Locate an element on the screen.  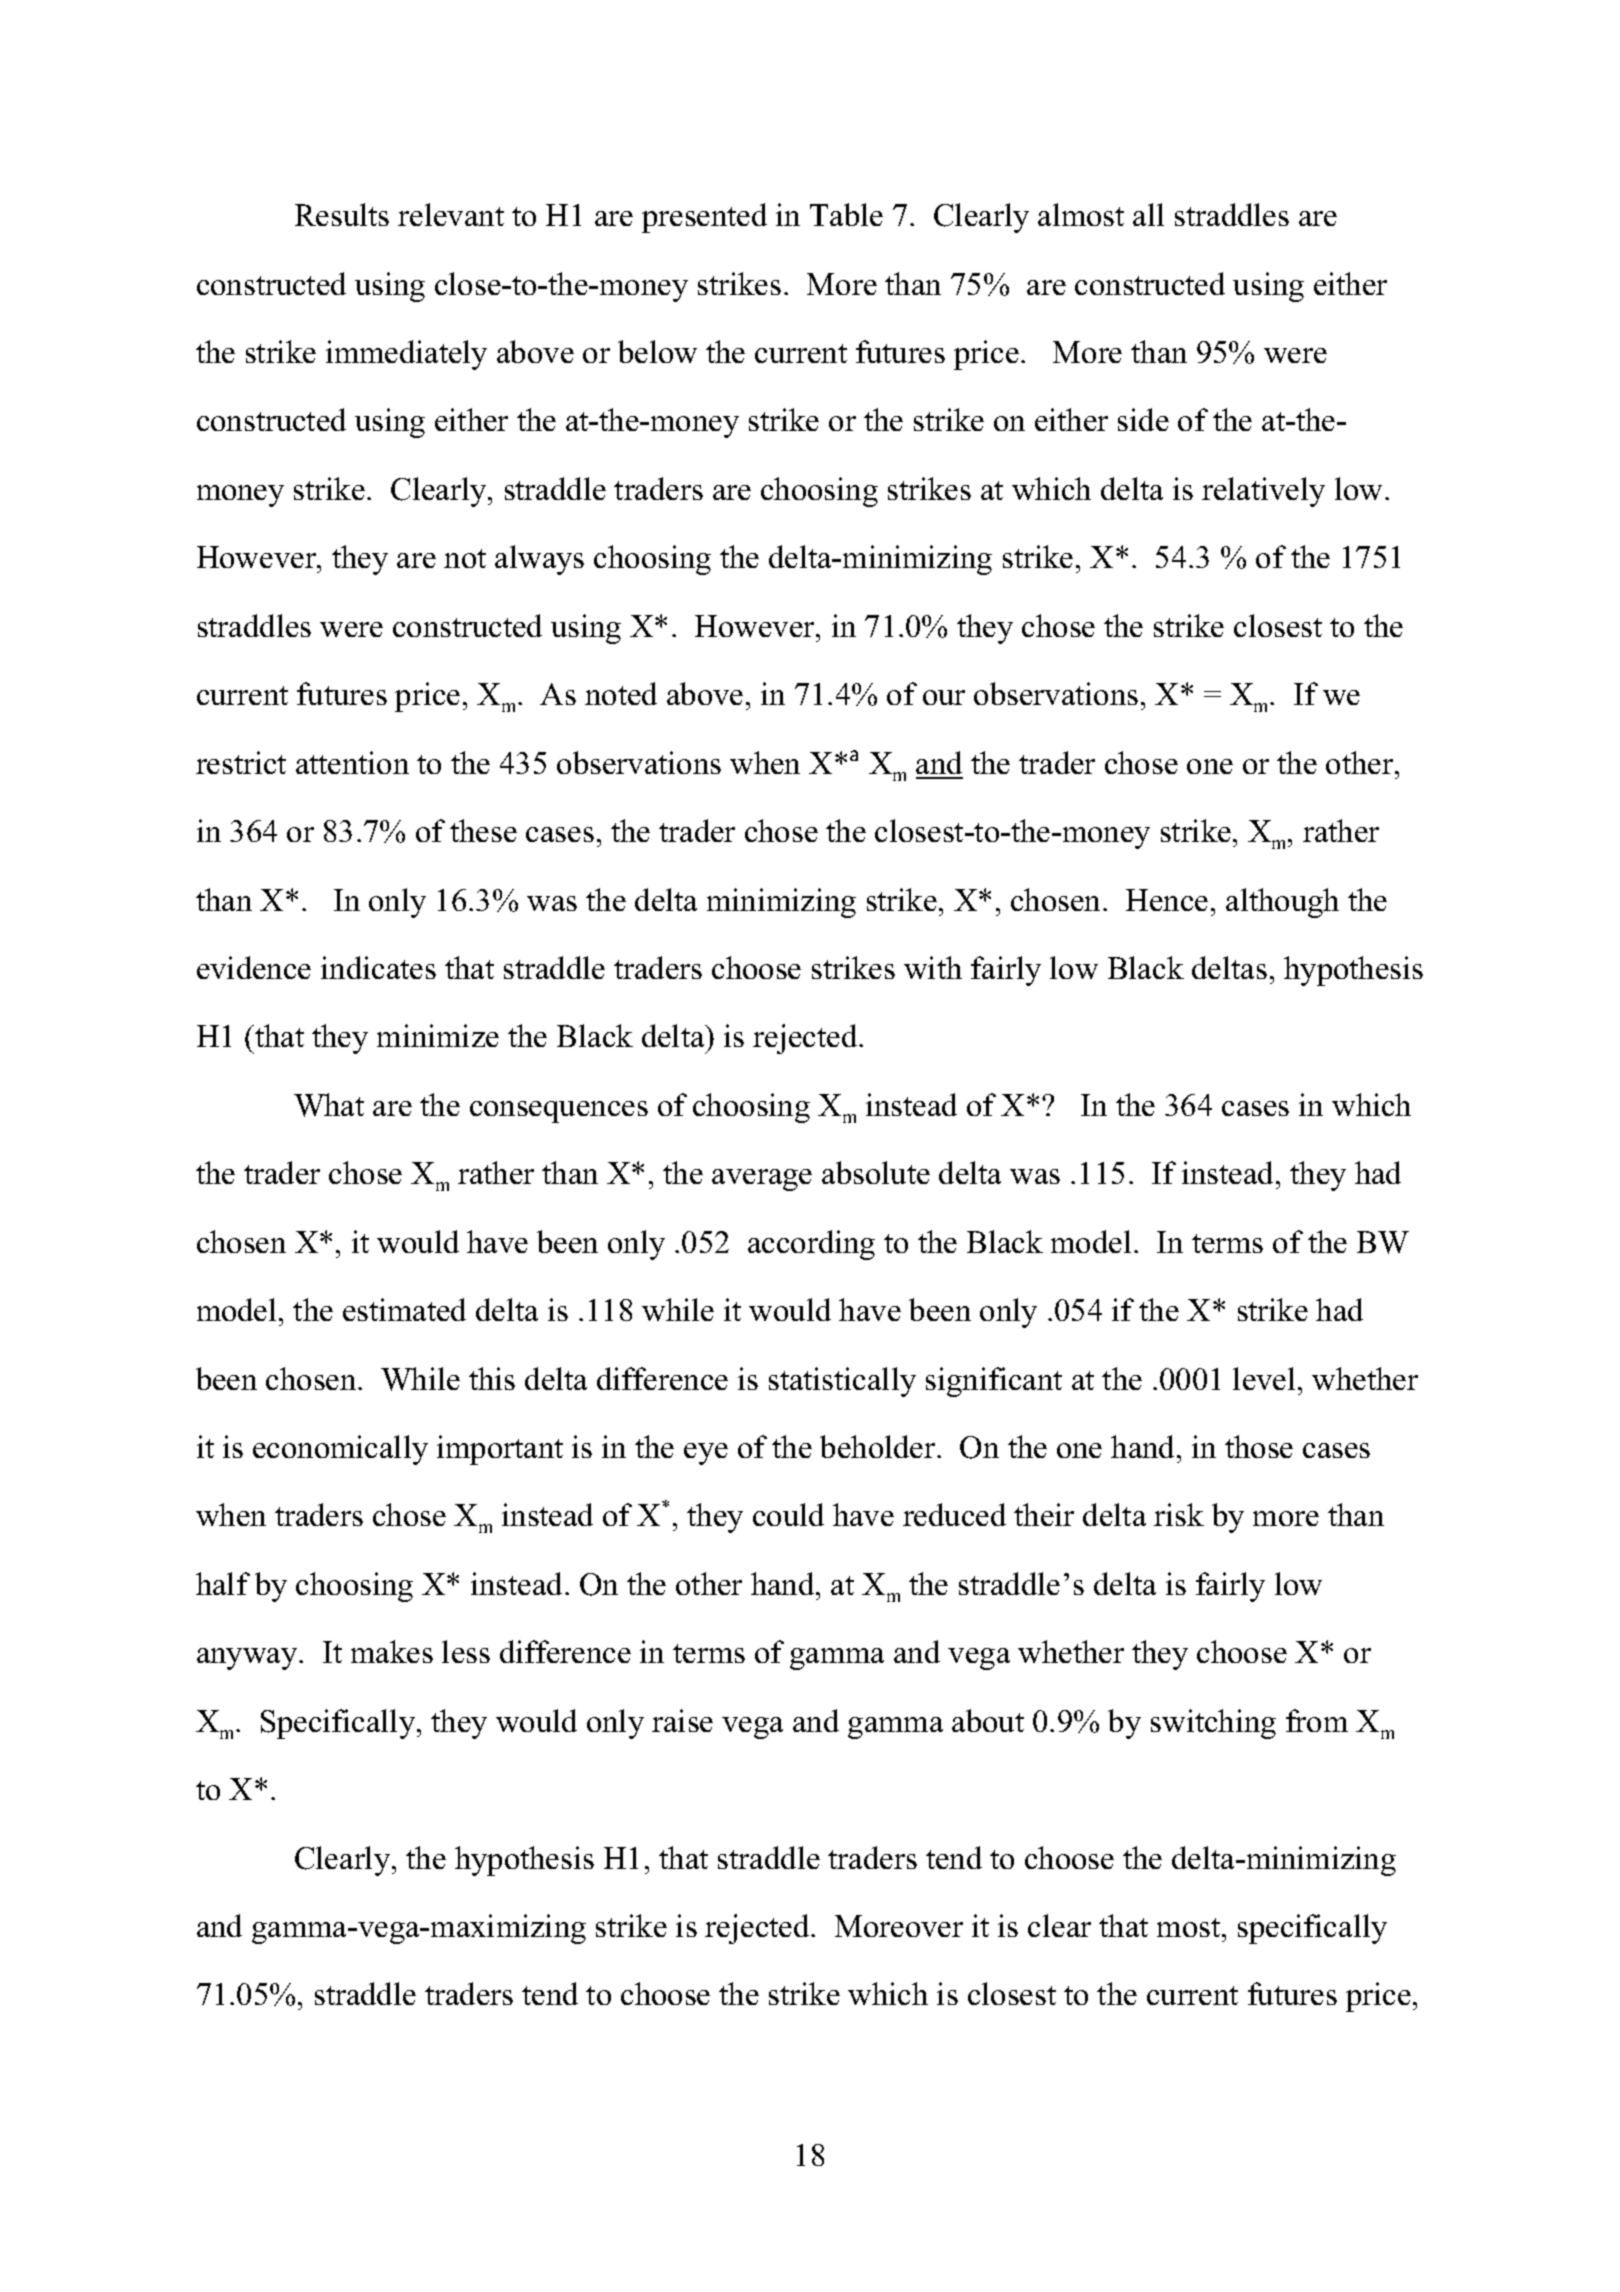
Results is located at coordinates (342, 214).
